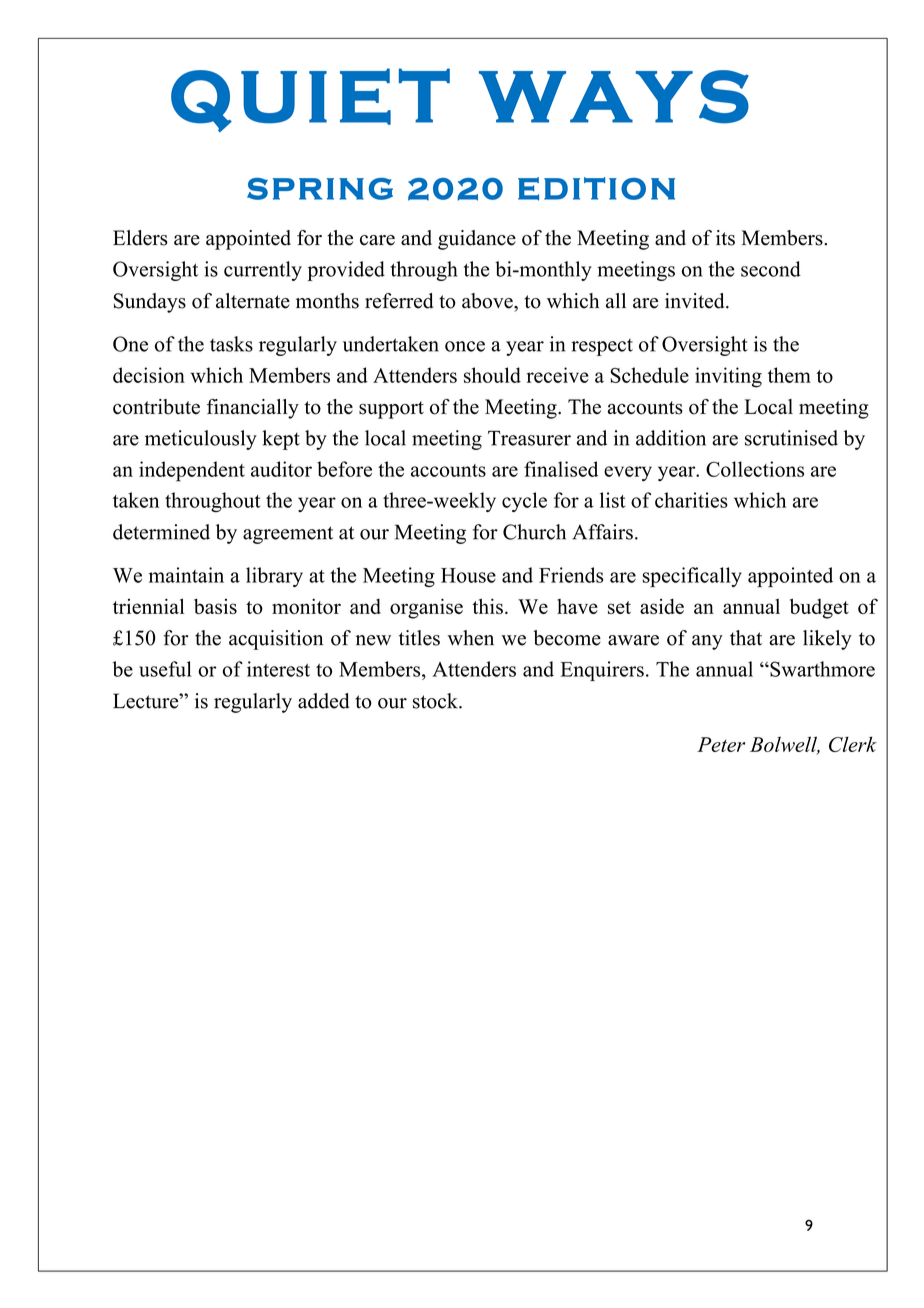  What do you see at coordinates (310, 100) in the page?
I see `QUIET` at bounding box center [310, 100].
